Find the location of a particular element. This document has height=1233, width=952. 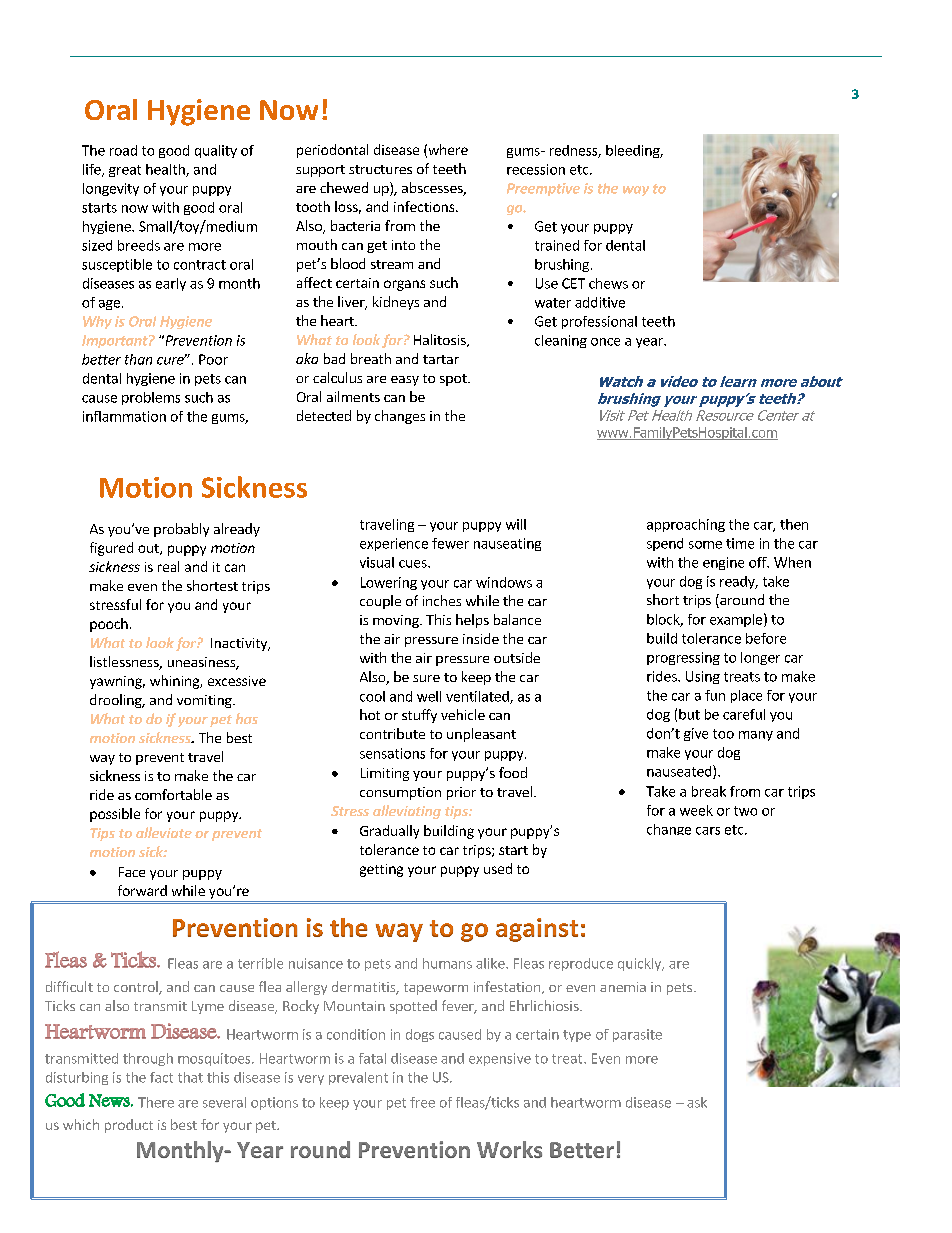

progressing is located at coordinates (683, 658).
